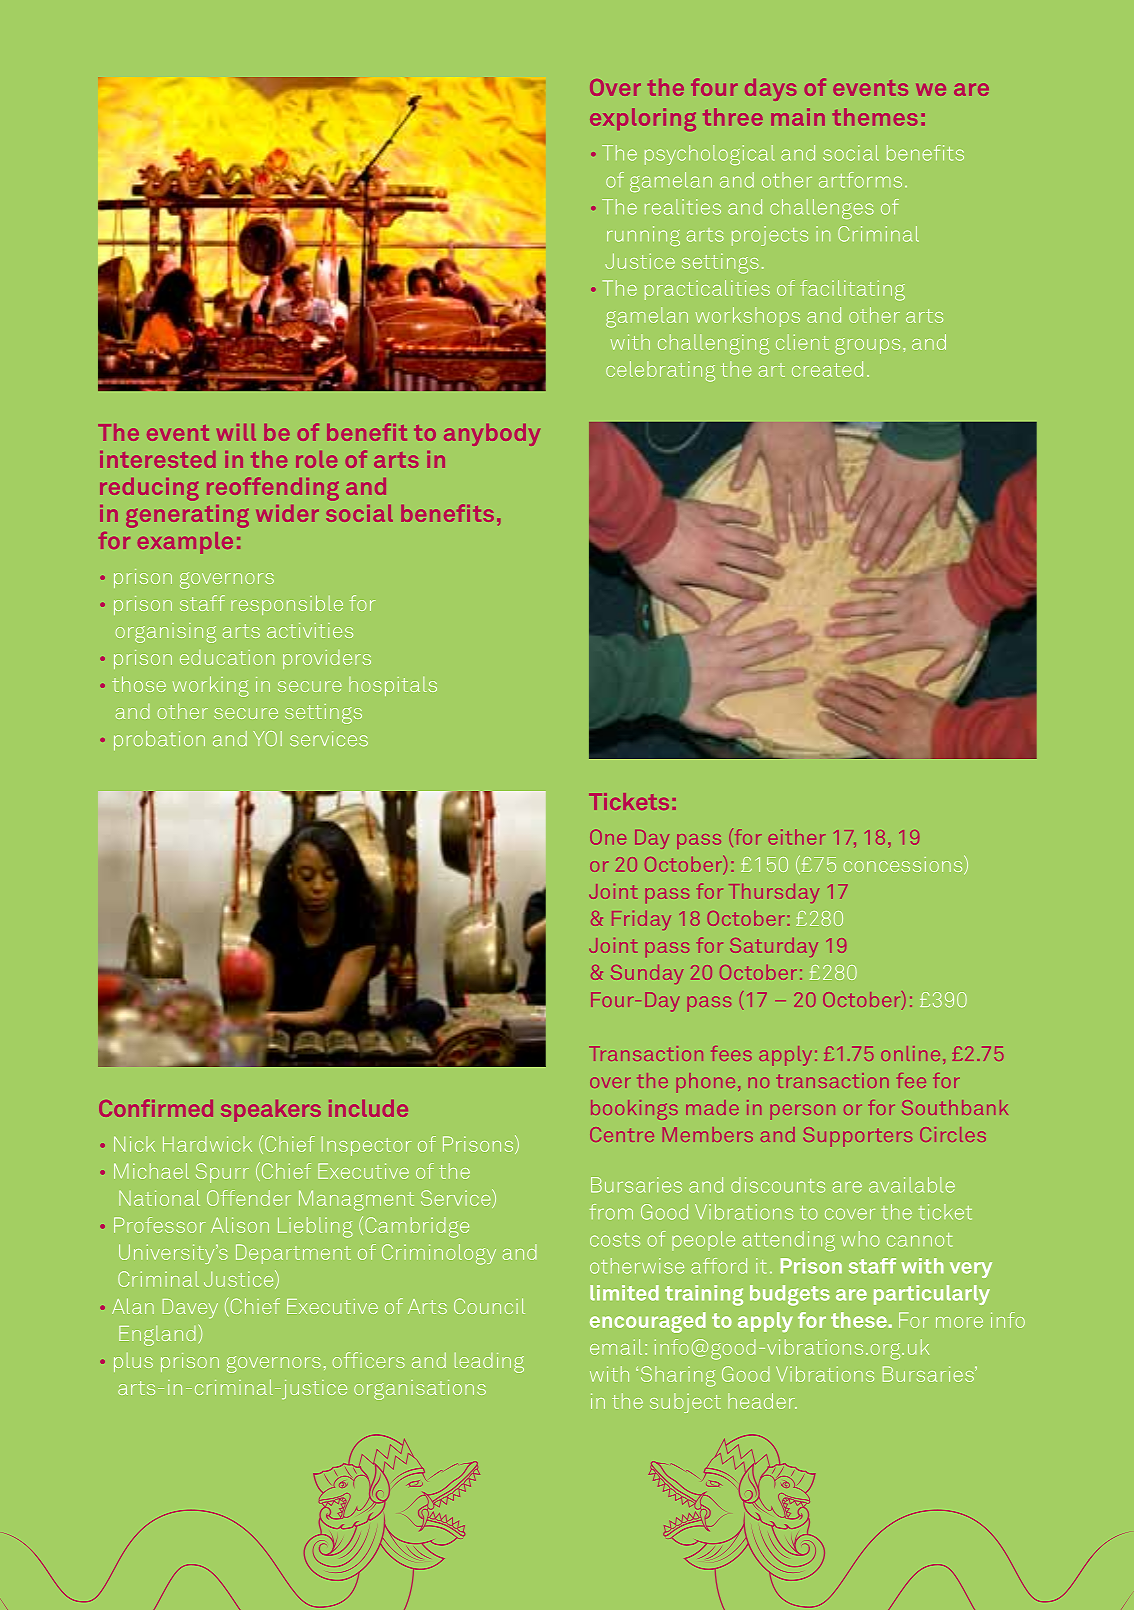 This image has width=1134, height=1610. Describe the element at coordinates (641, 920) in the image. I see `Friday` at that location.
